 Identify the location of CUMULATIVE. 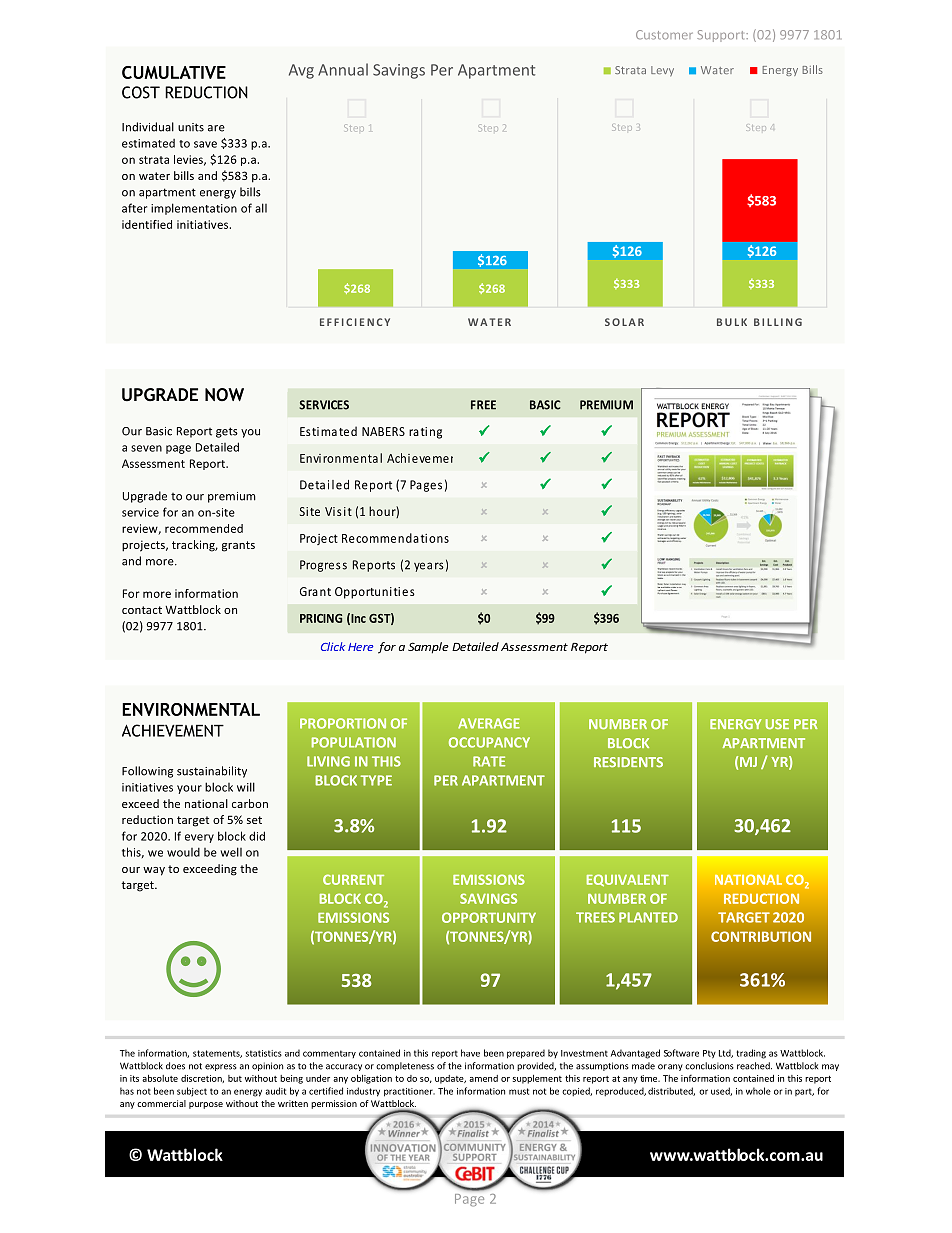
(174, 72).
